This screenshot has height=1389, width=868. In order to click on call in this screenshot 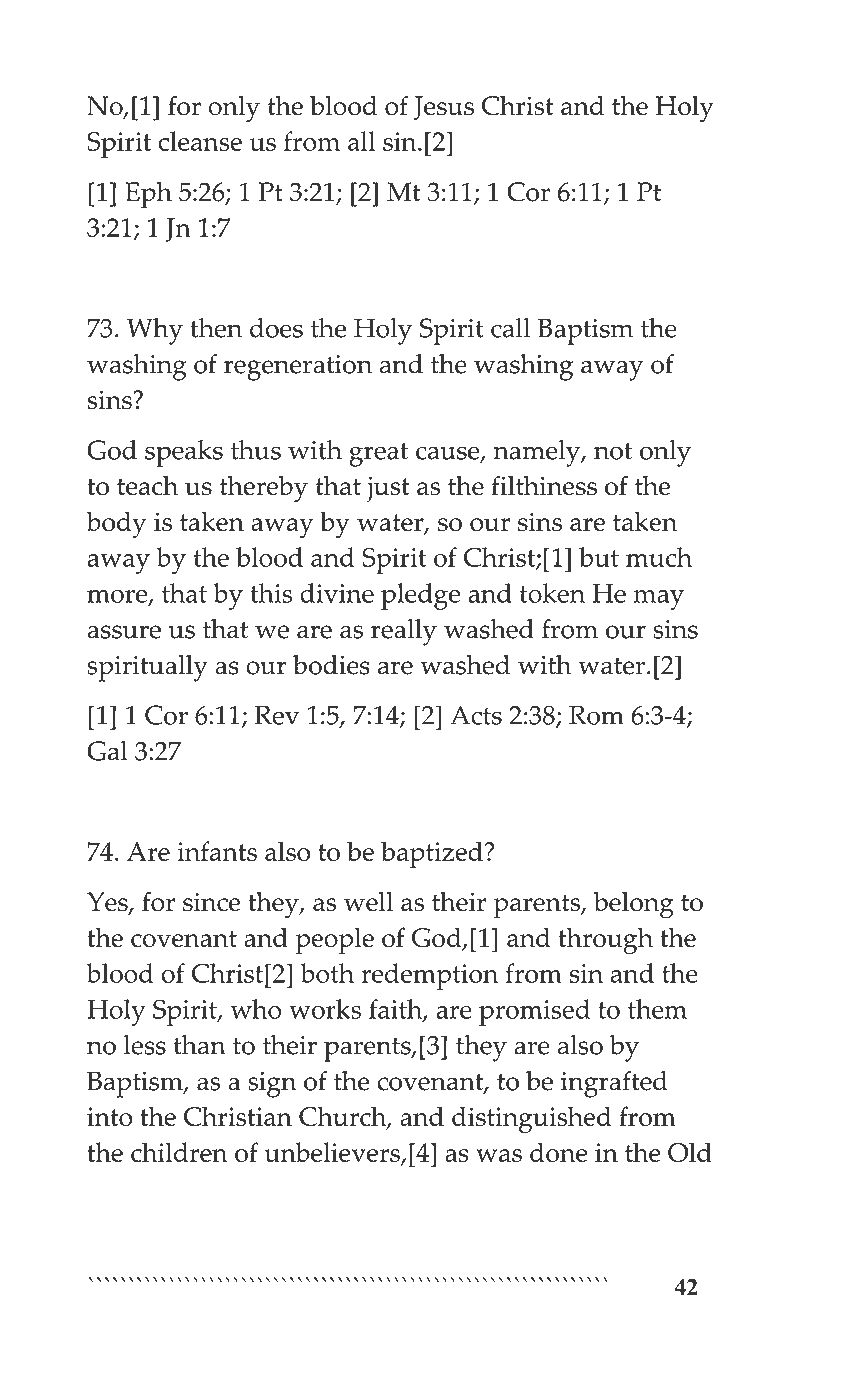, I will do `click(510, 328)`.
